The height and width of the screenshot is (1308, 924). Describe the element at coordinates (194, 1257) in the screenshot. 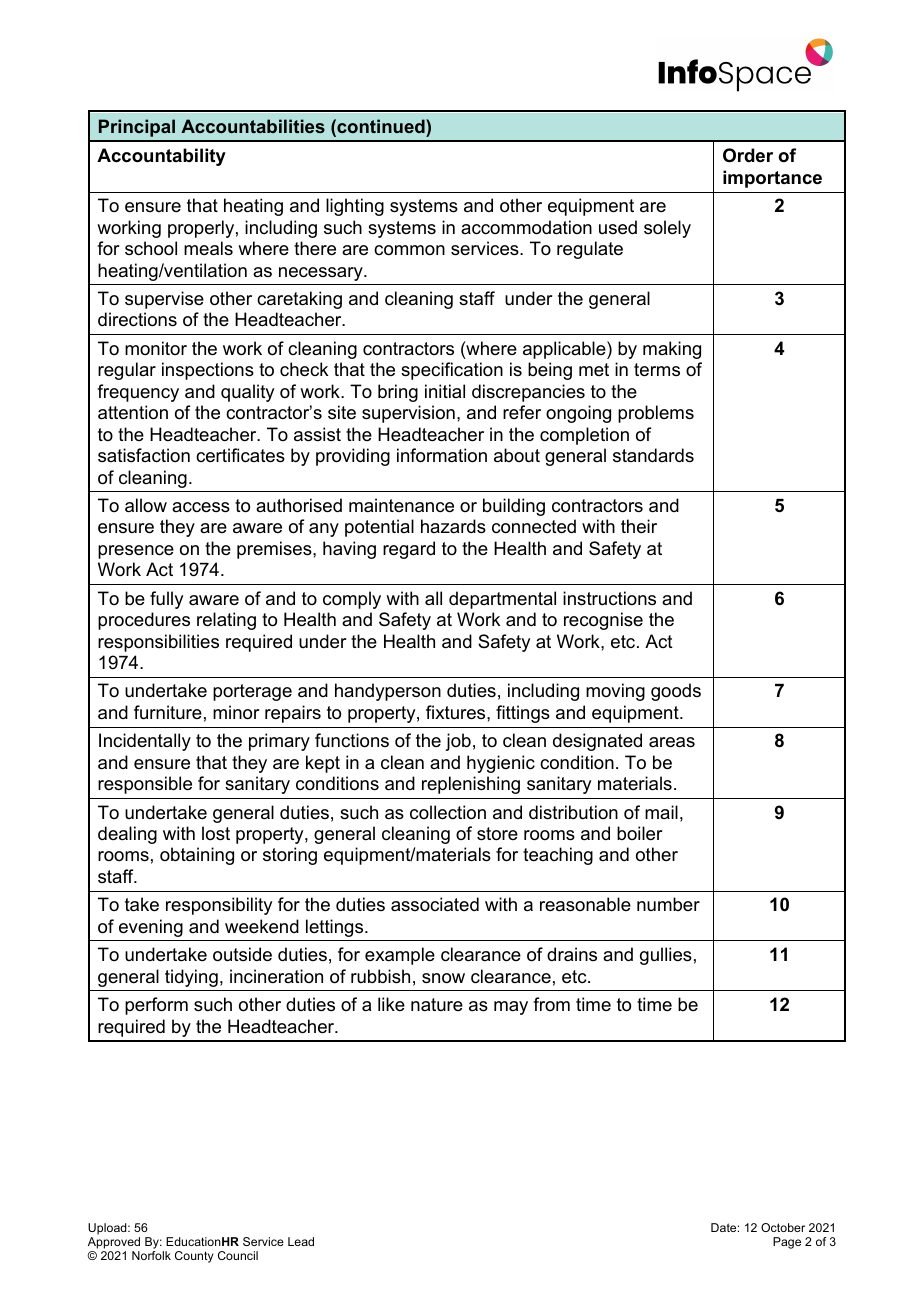

I see `County` at that location.
